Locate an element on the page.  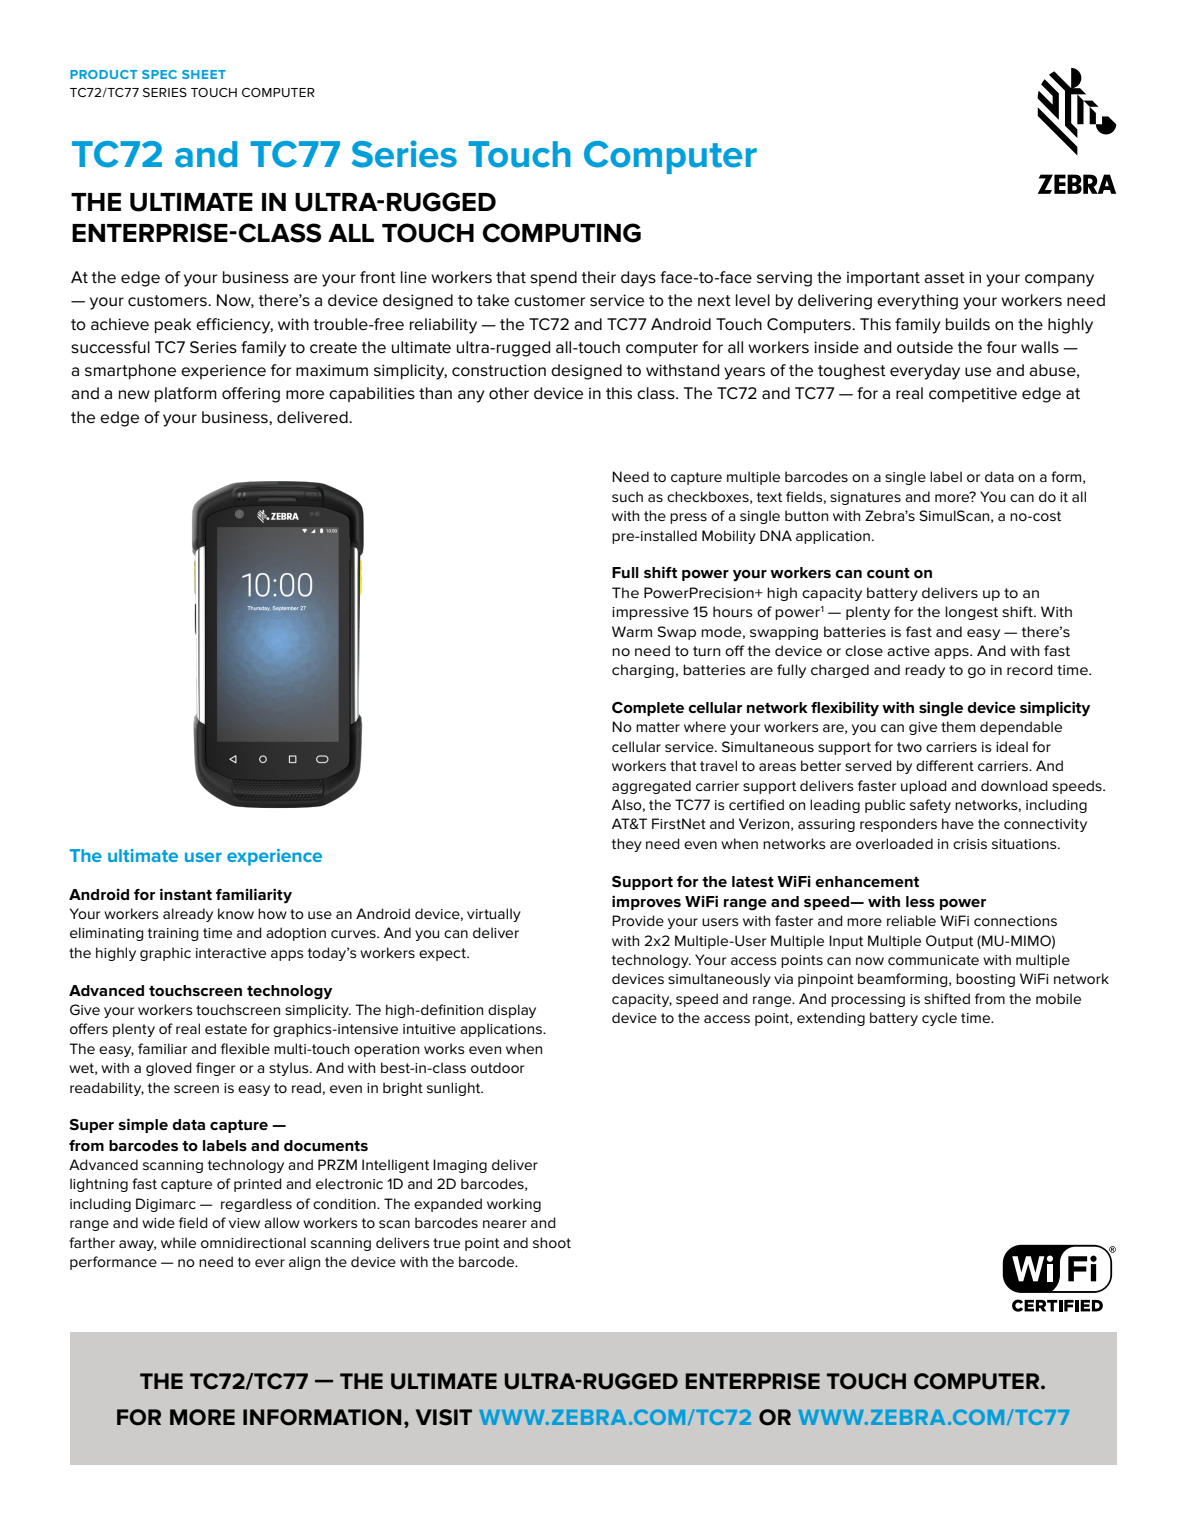
offering is located at coordinates (251, 395).
